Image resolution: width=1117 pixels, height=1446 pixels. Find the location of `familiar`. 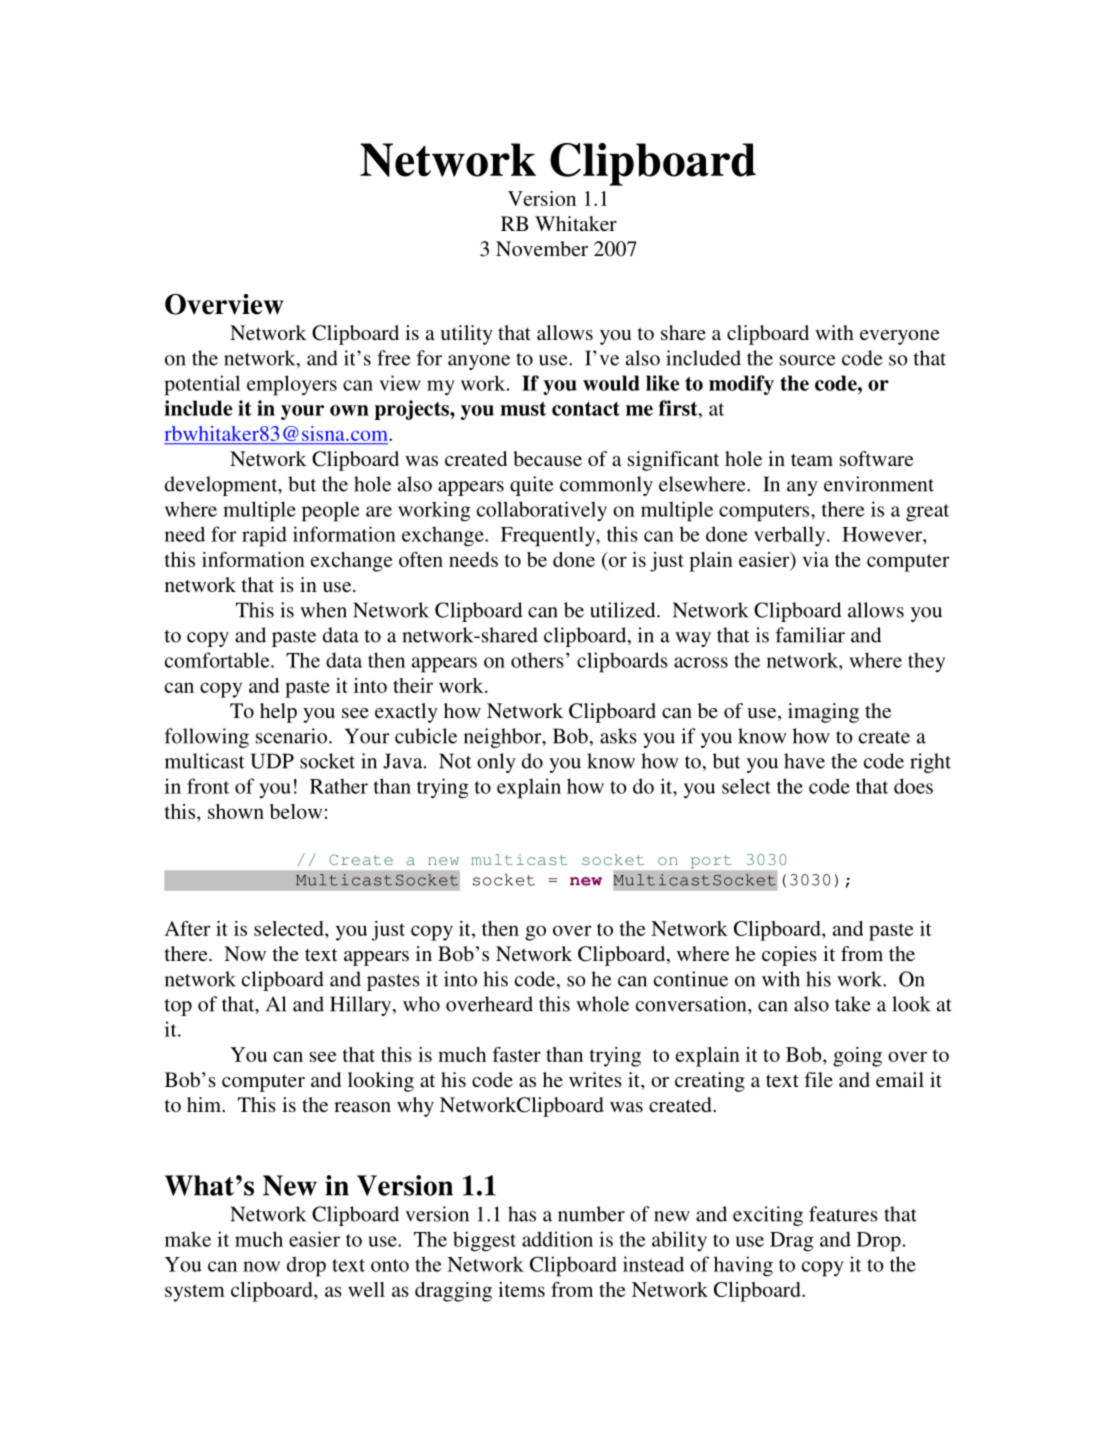

familiar is located at coordinates (810, 635).
